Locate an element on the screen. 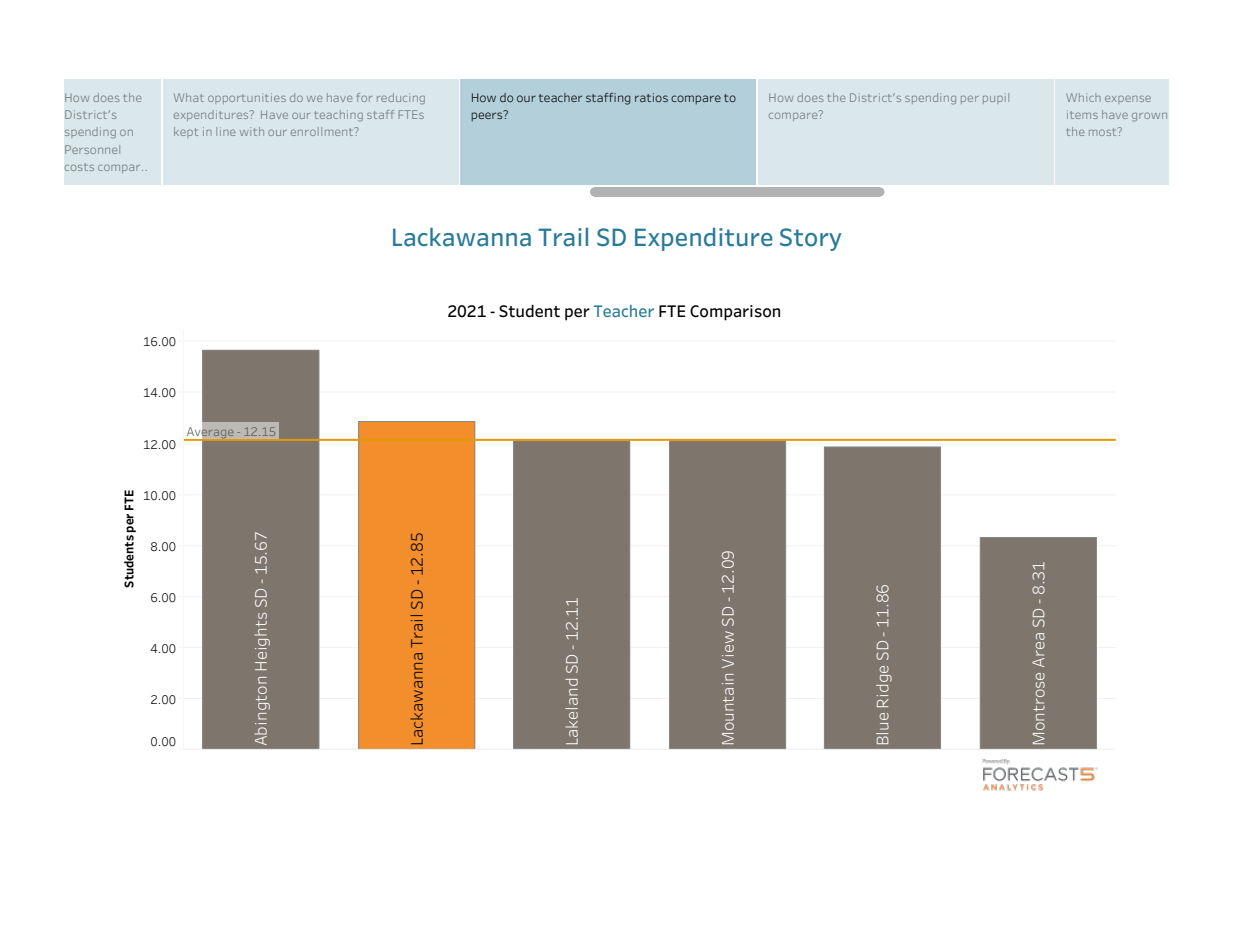 The width and height of the screenshot is (1233, 952). Personnel is located at coordinates (92, 149).
